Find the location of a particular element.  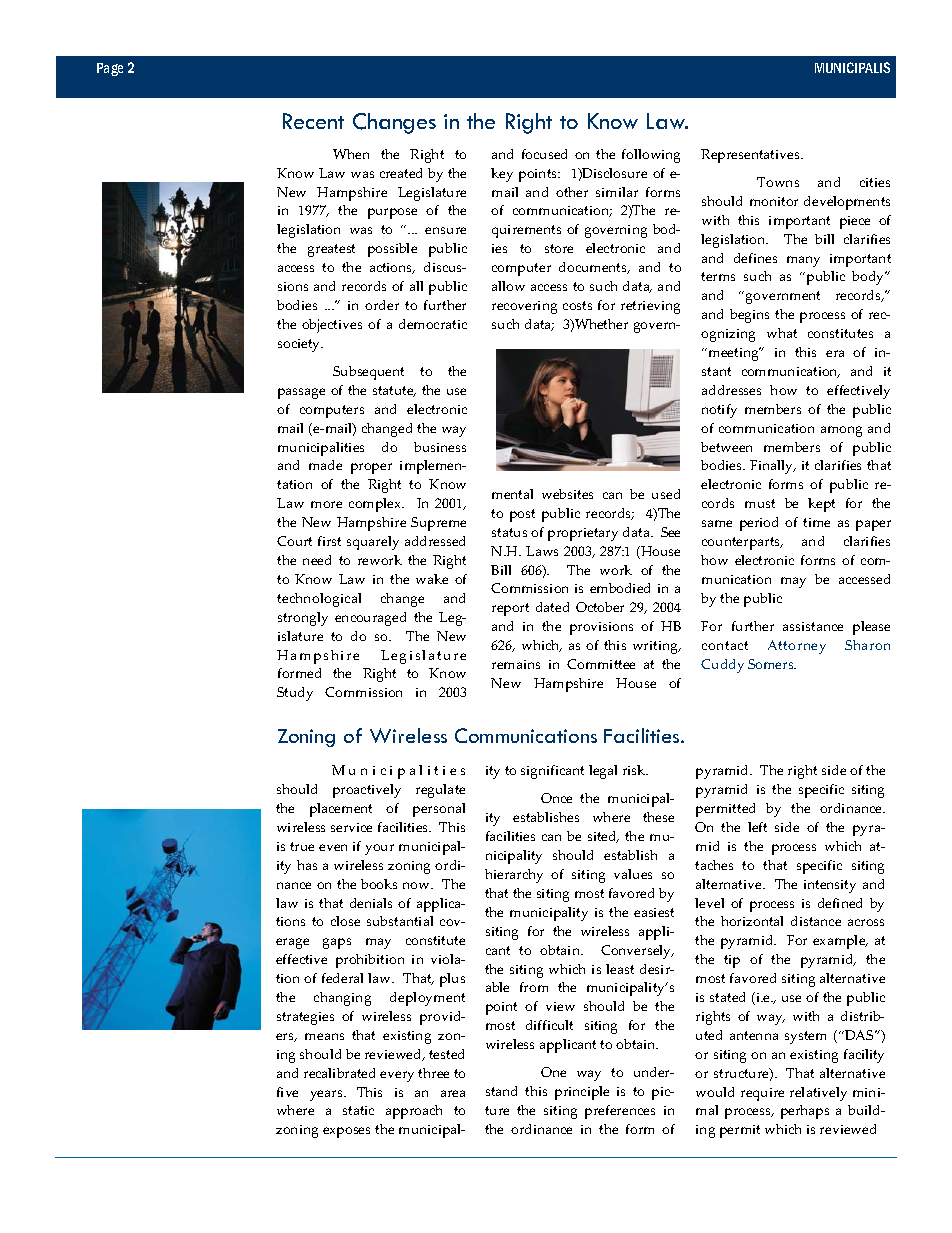

five is located at coordinates (287, 1092).
